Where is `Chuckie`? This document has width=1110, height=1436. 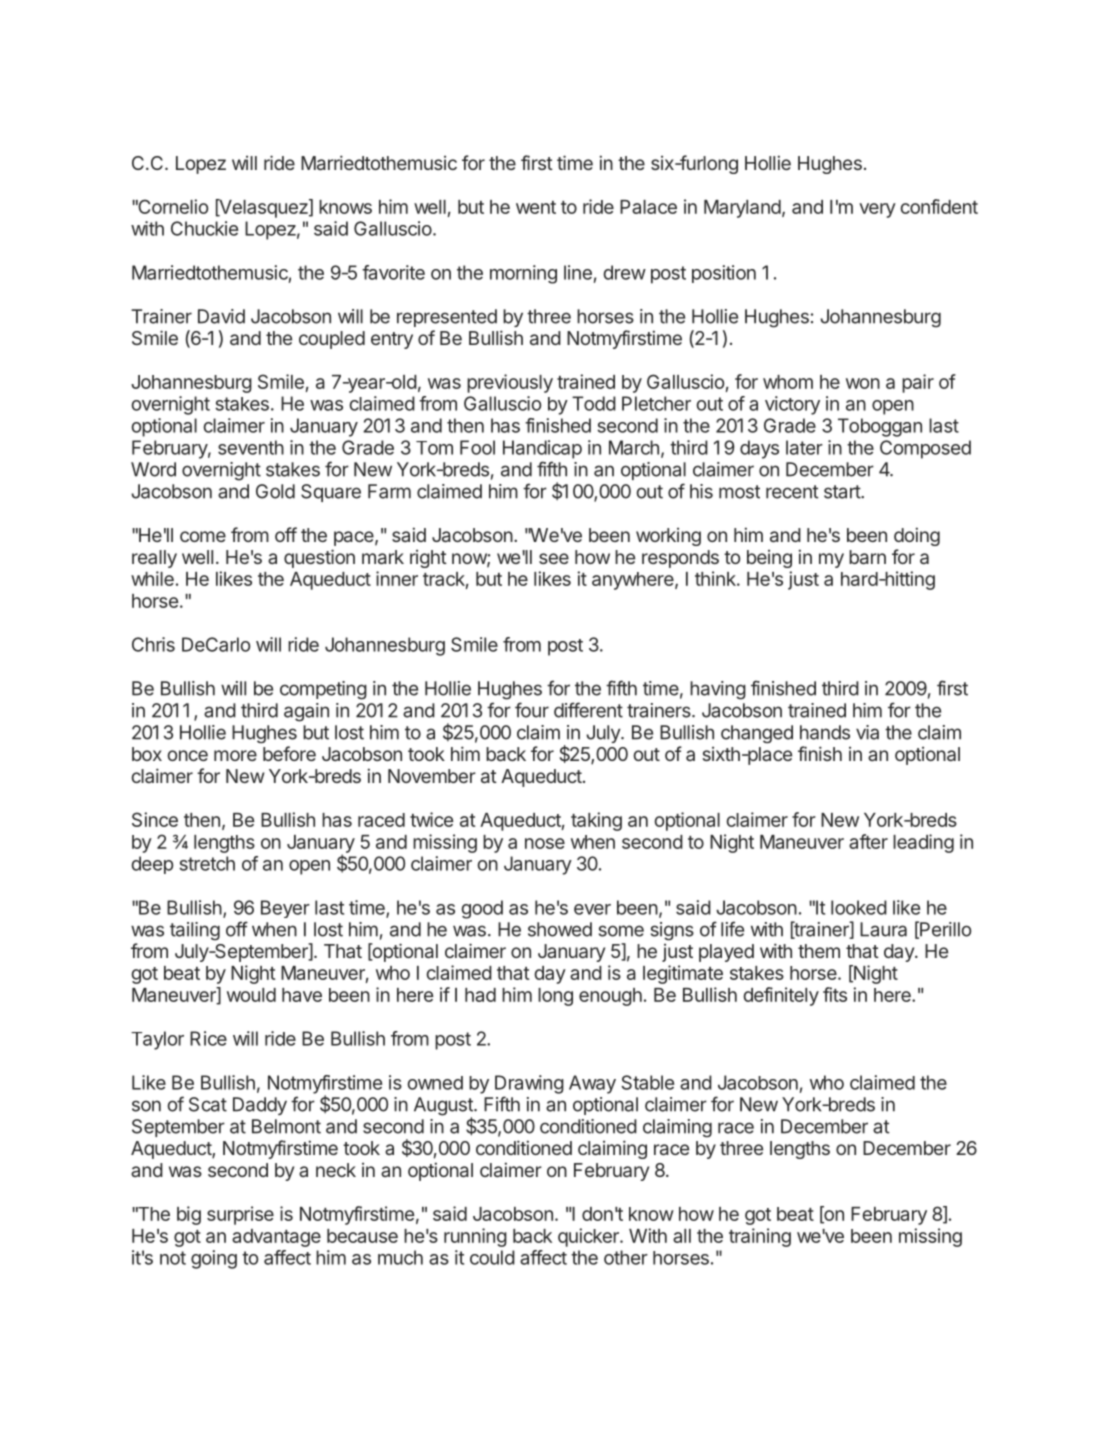
Chuckie is located at coordinates (204, 228).
